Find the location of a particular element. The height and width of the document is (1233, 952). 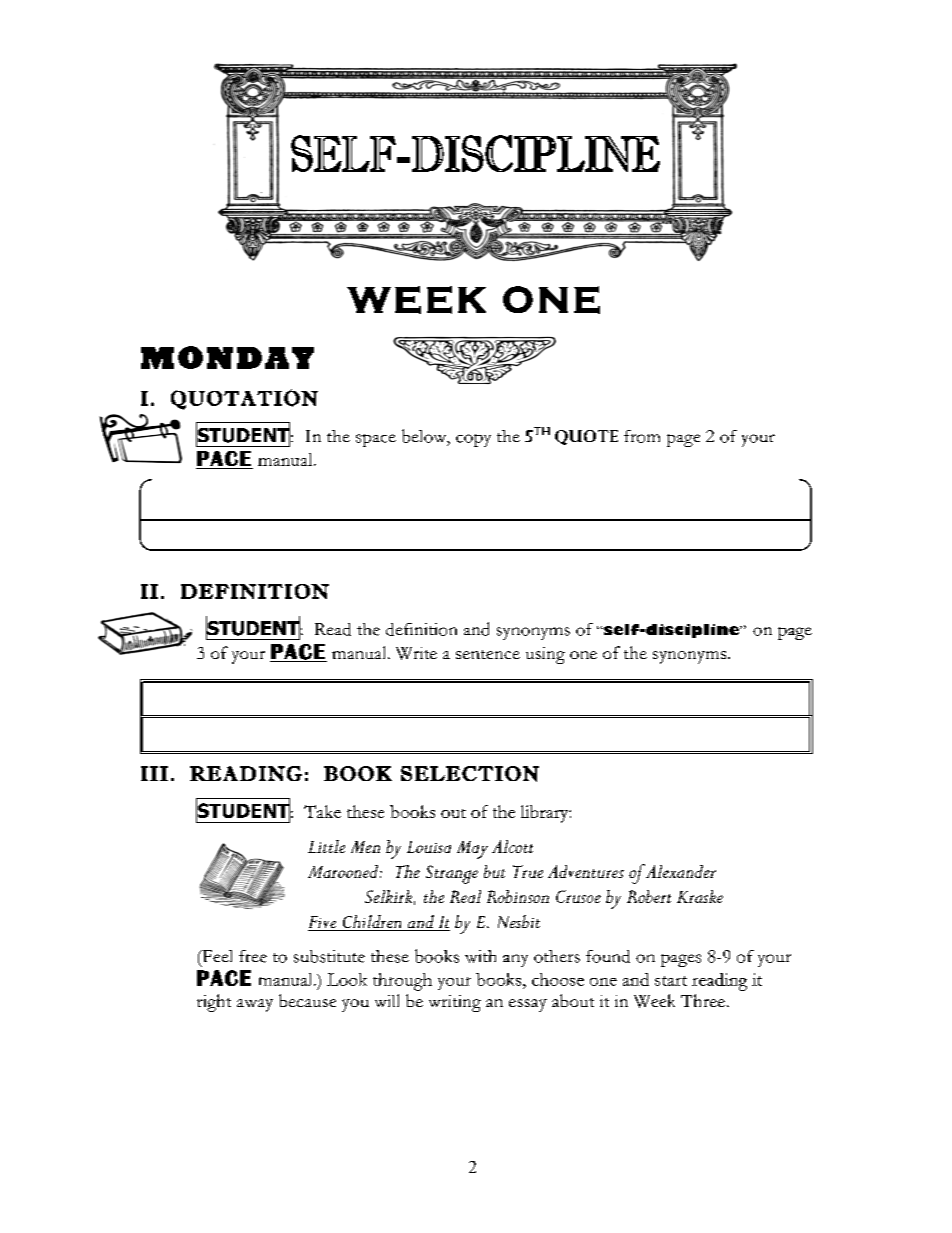

from is located at coordinates (642, 436).
